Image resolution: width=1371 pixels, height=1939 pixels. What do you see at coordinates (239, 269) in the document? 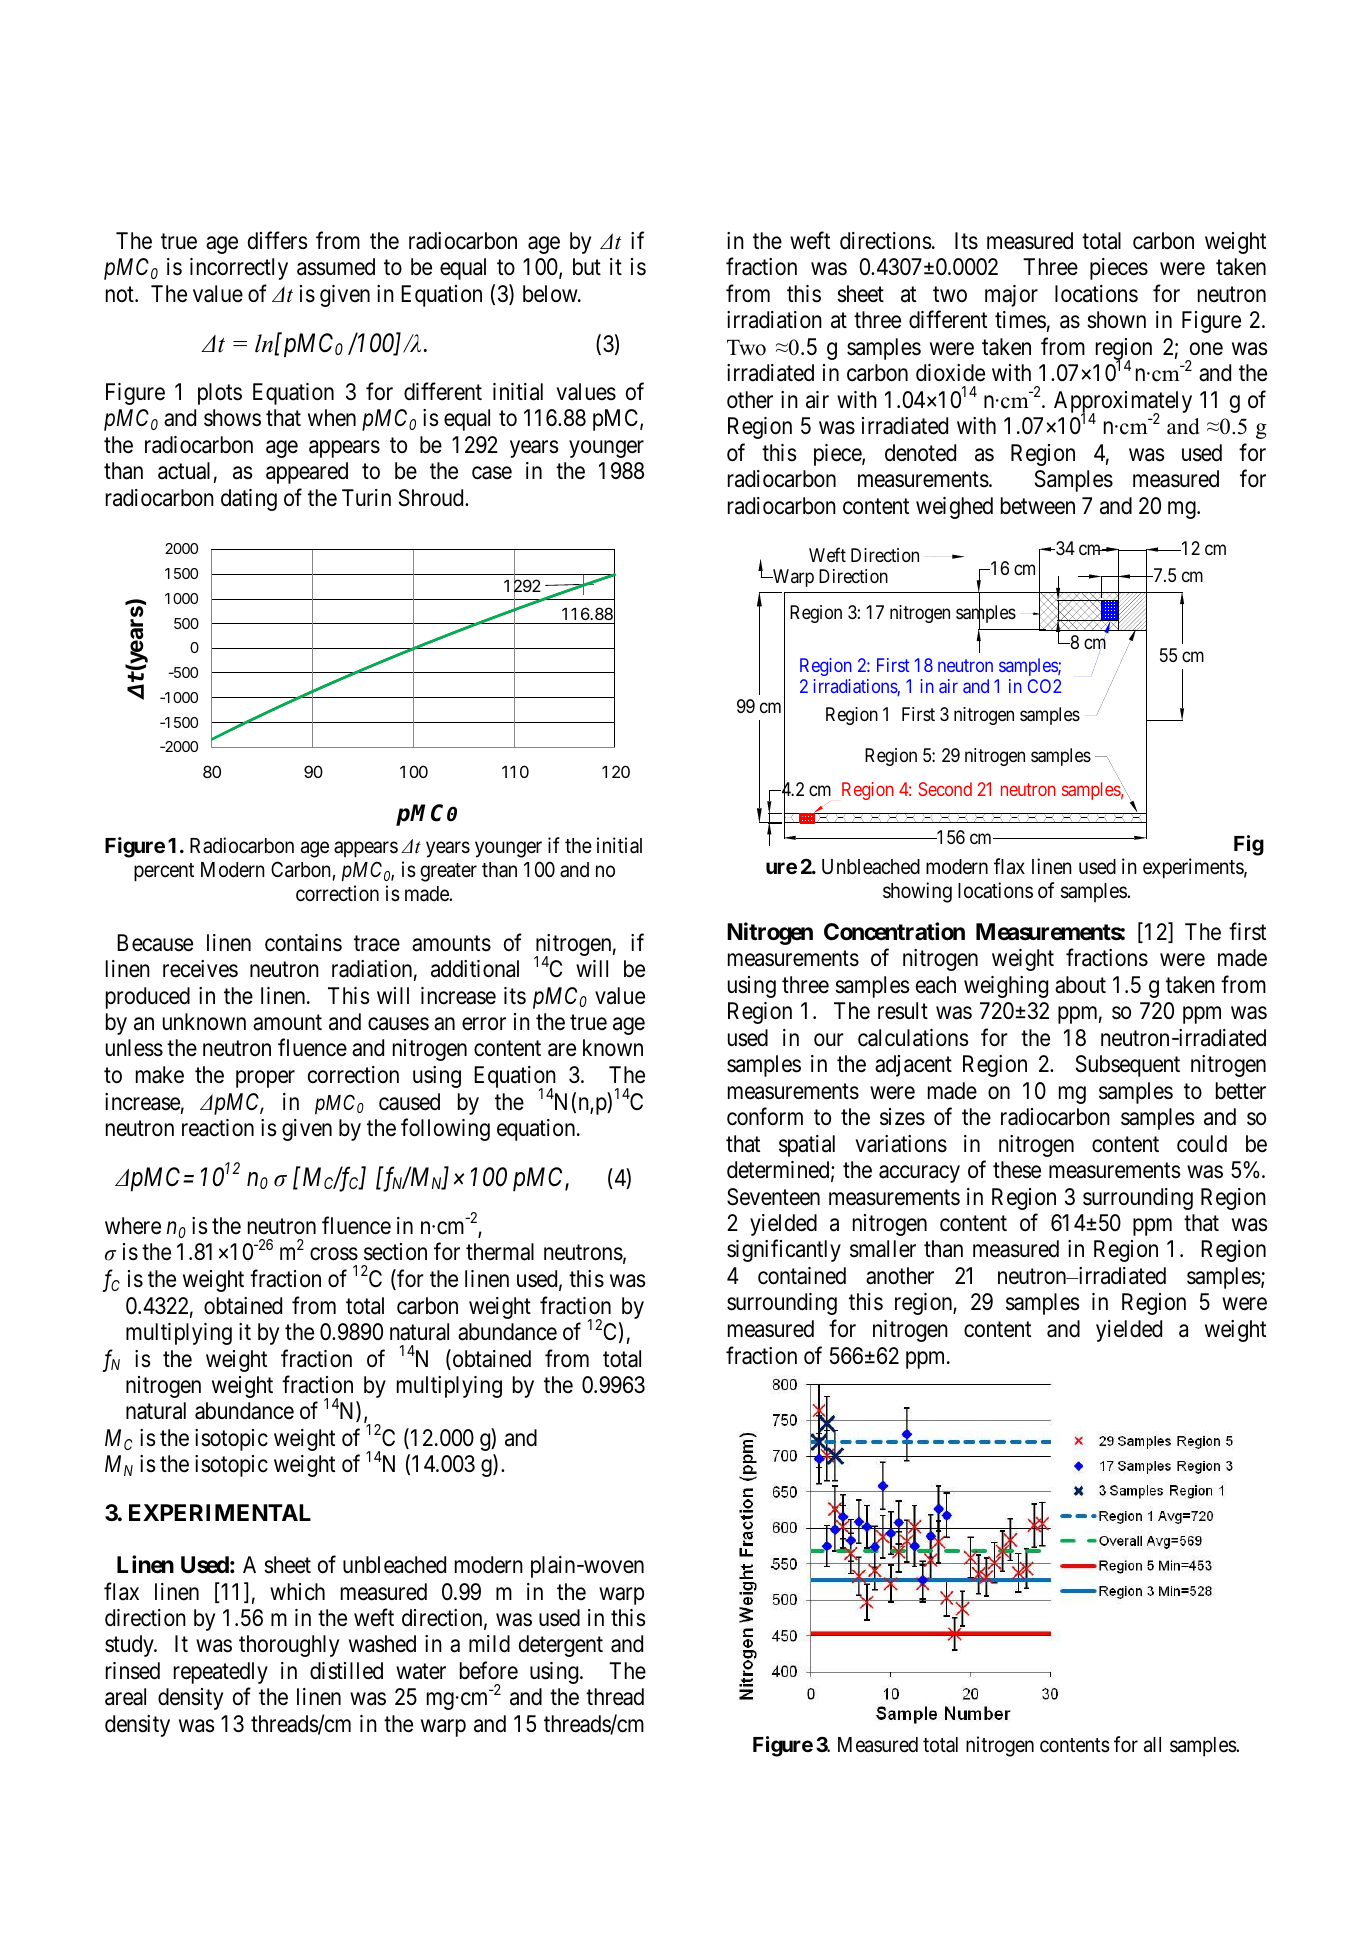
I see `incorrectly` at bounding box center [239, 269].
